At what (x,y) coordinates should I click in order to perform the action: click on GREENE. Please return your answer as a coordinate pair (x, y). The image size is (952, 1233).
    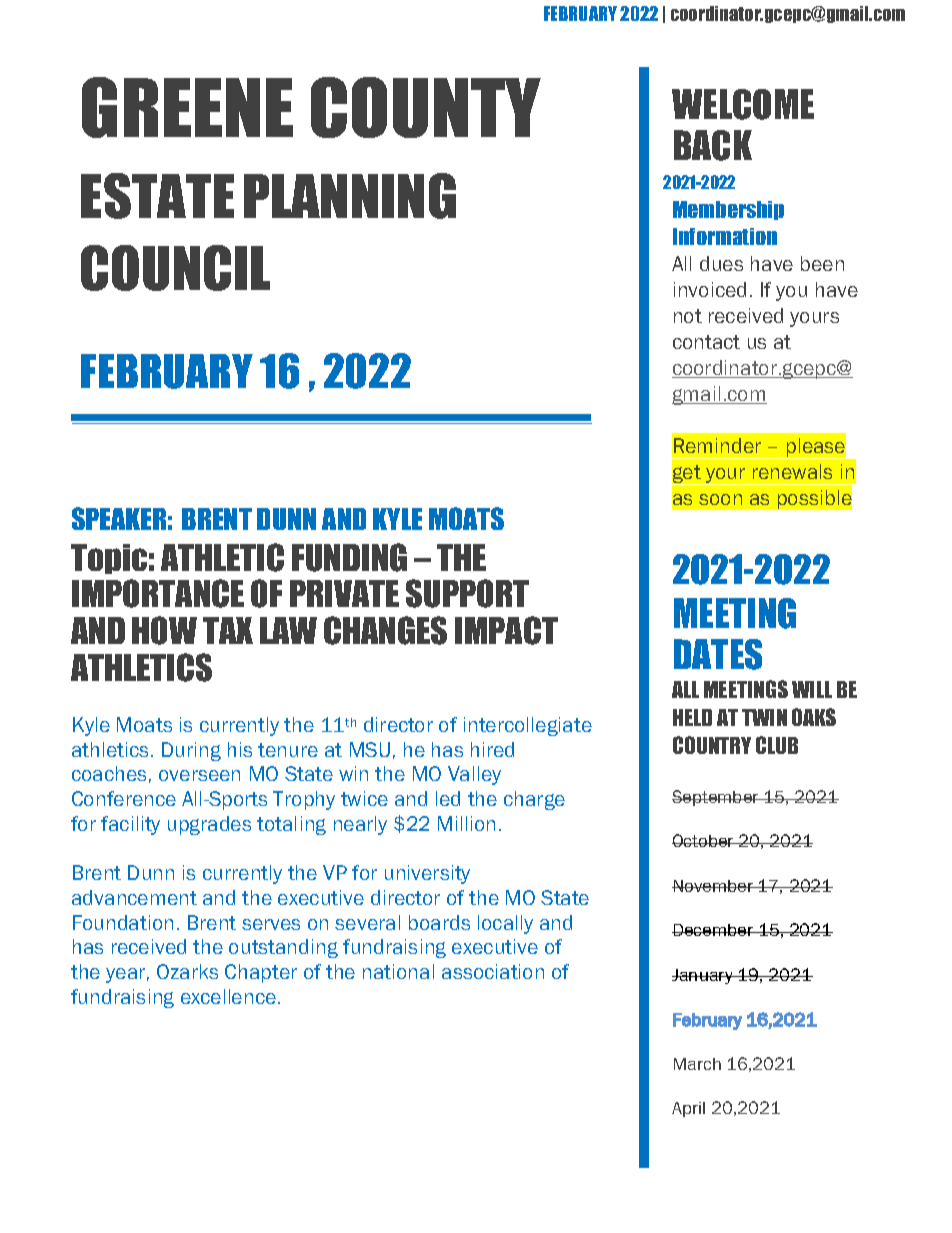
    Looking at the image, I should click on (187, 107).
